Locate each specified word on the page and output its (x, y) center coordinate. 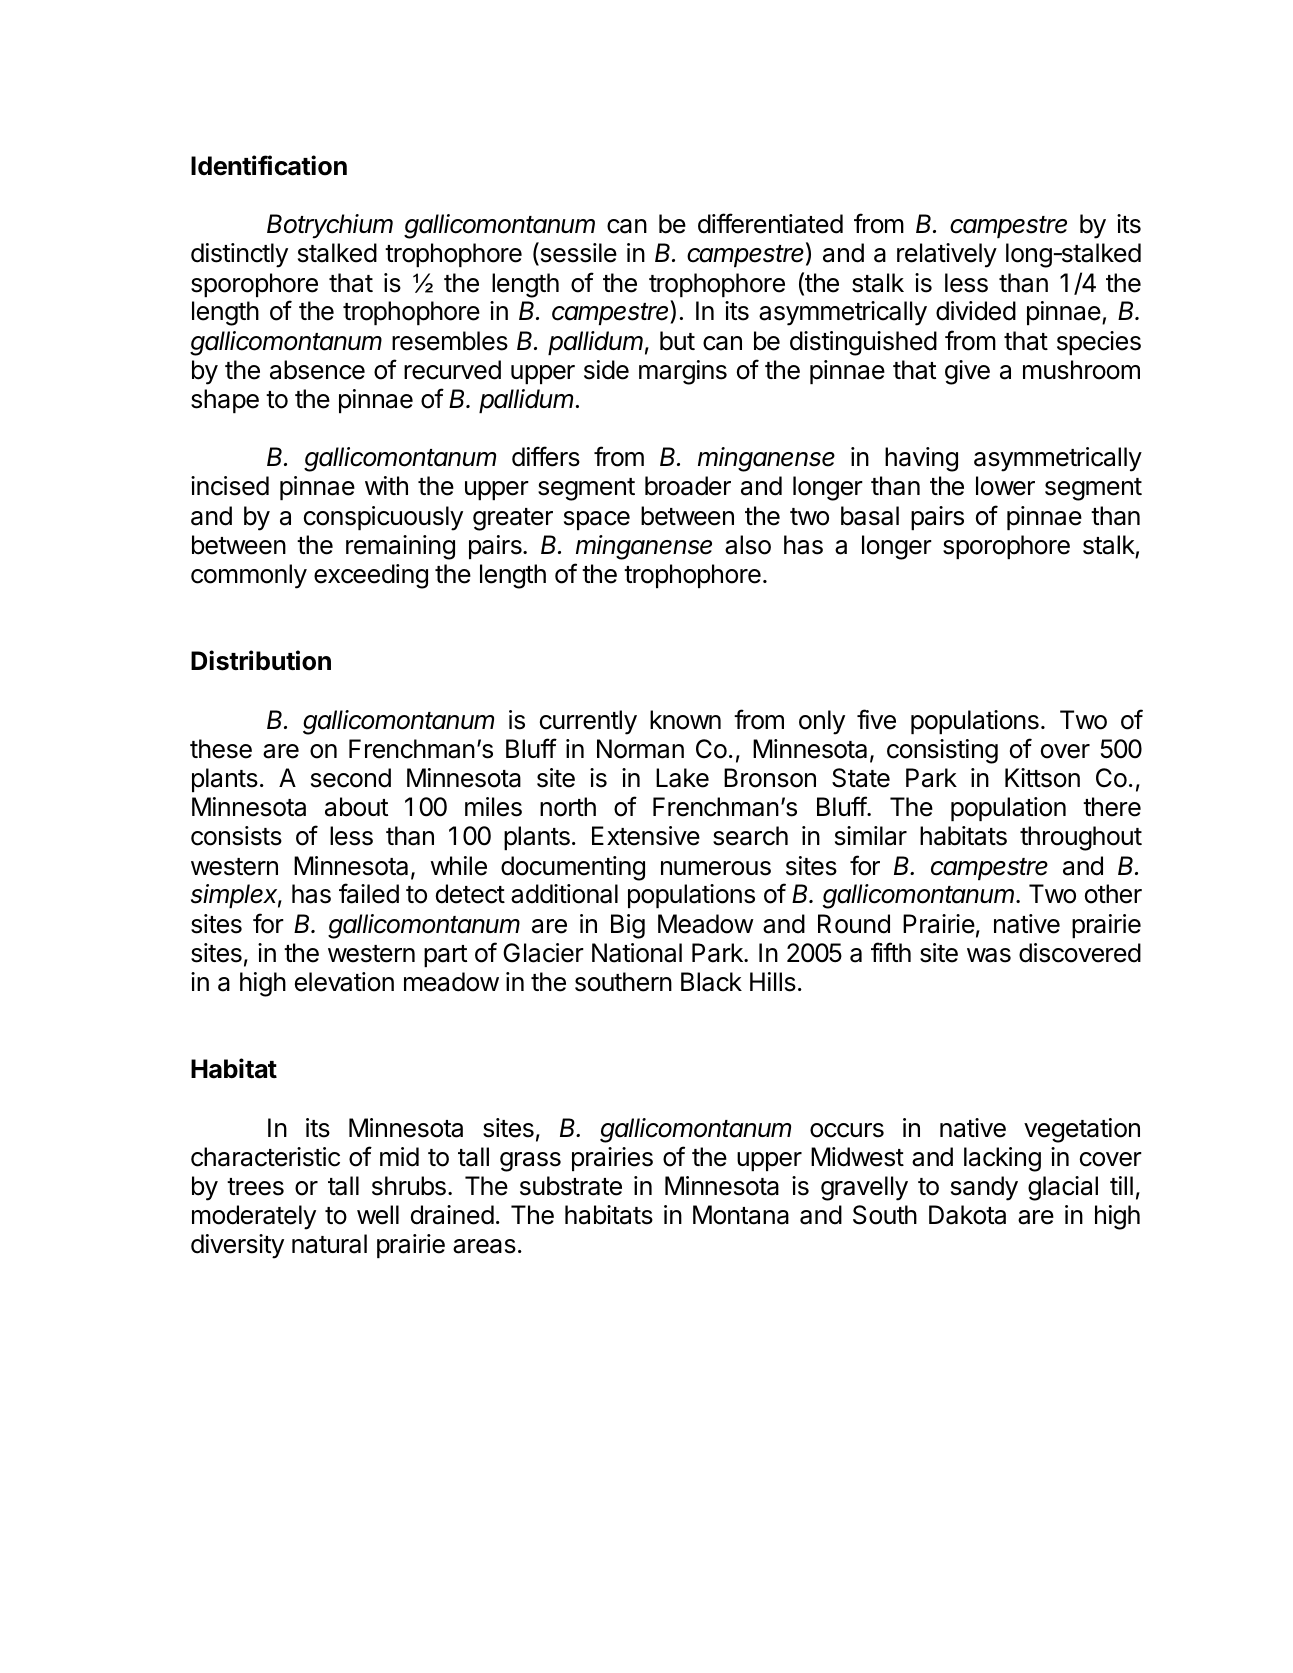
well (378, 1215)
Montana (741, 1215)
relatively (947, 255)
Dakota (967, 1215)
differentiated (770, 223)
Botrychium (330, 226)
